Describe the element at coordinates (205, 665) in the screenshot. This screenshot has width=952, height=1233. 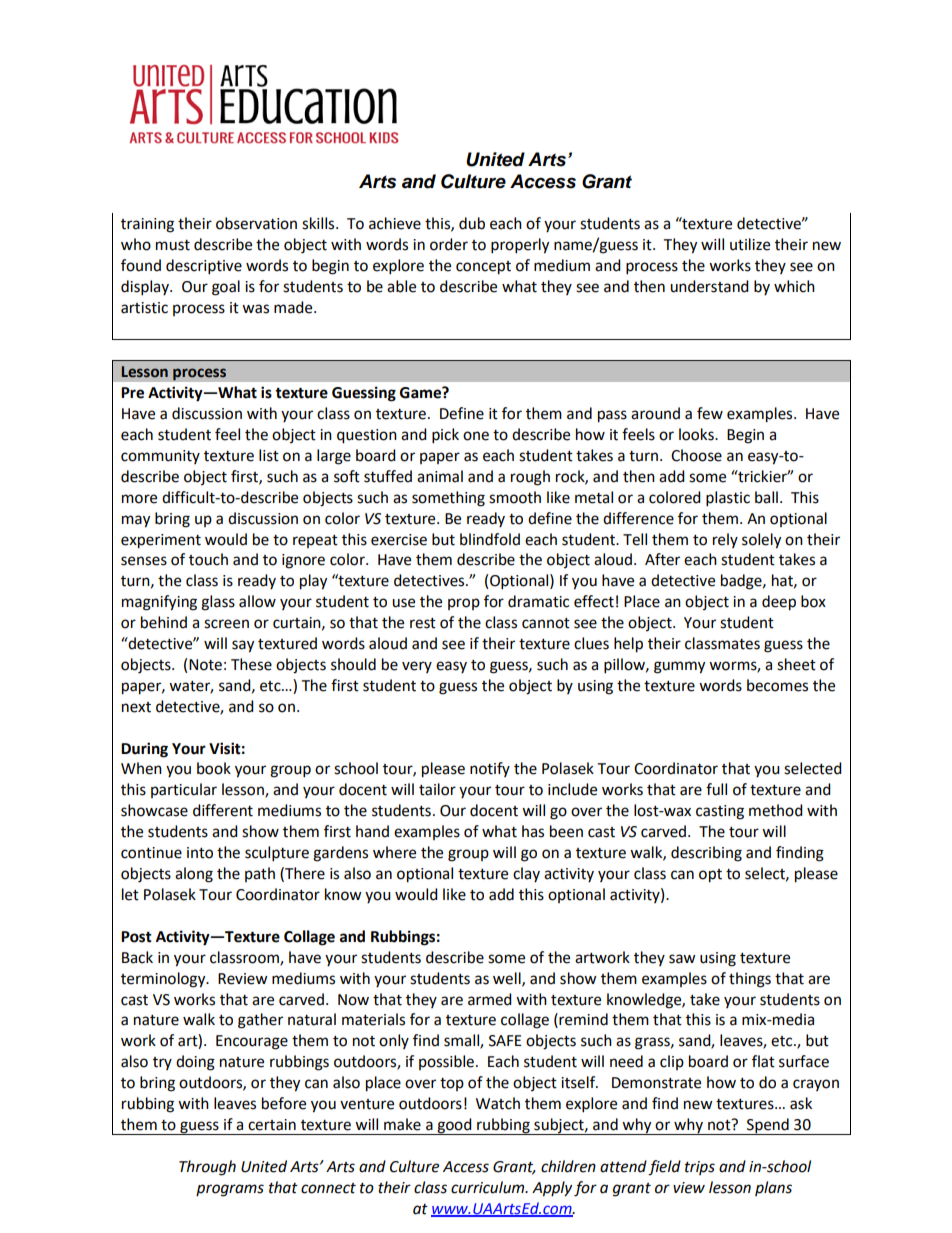
I see `Note` at that location.
